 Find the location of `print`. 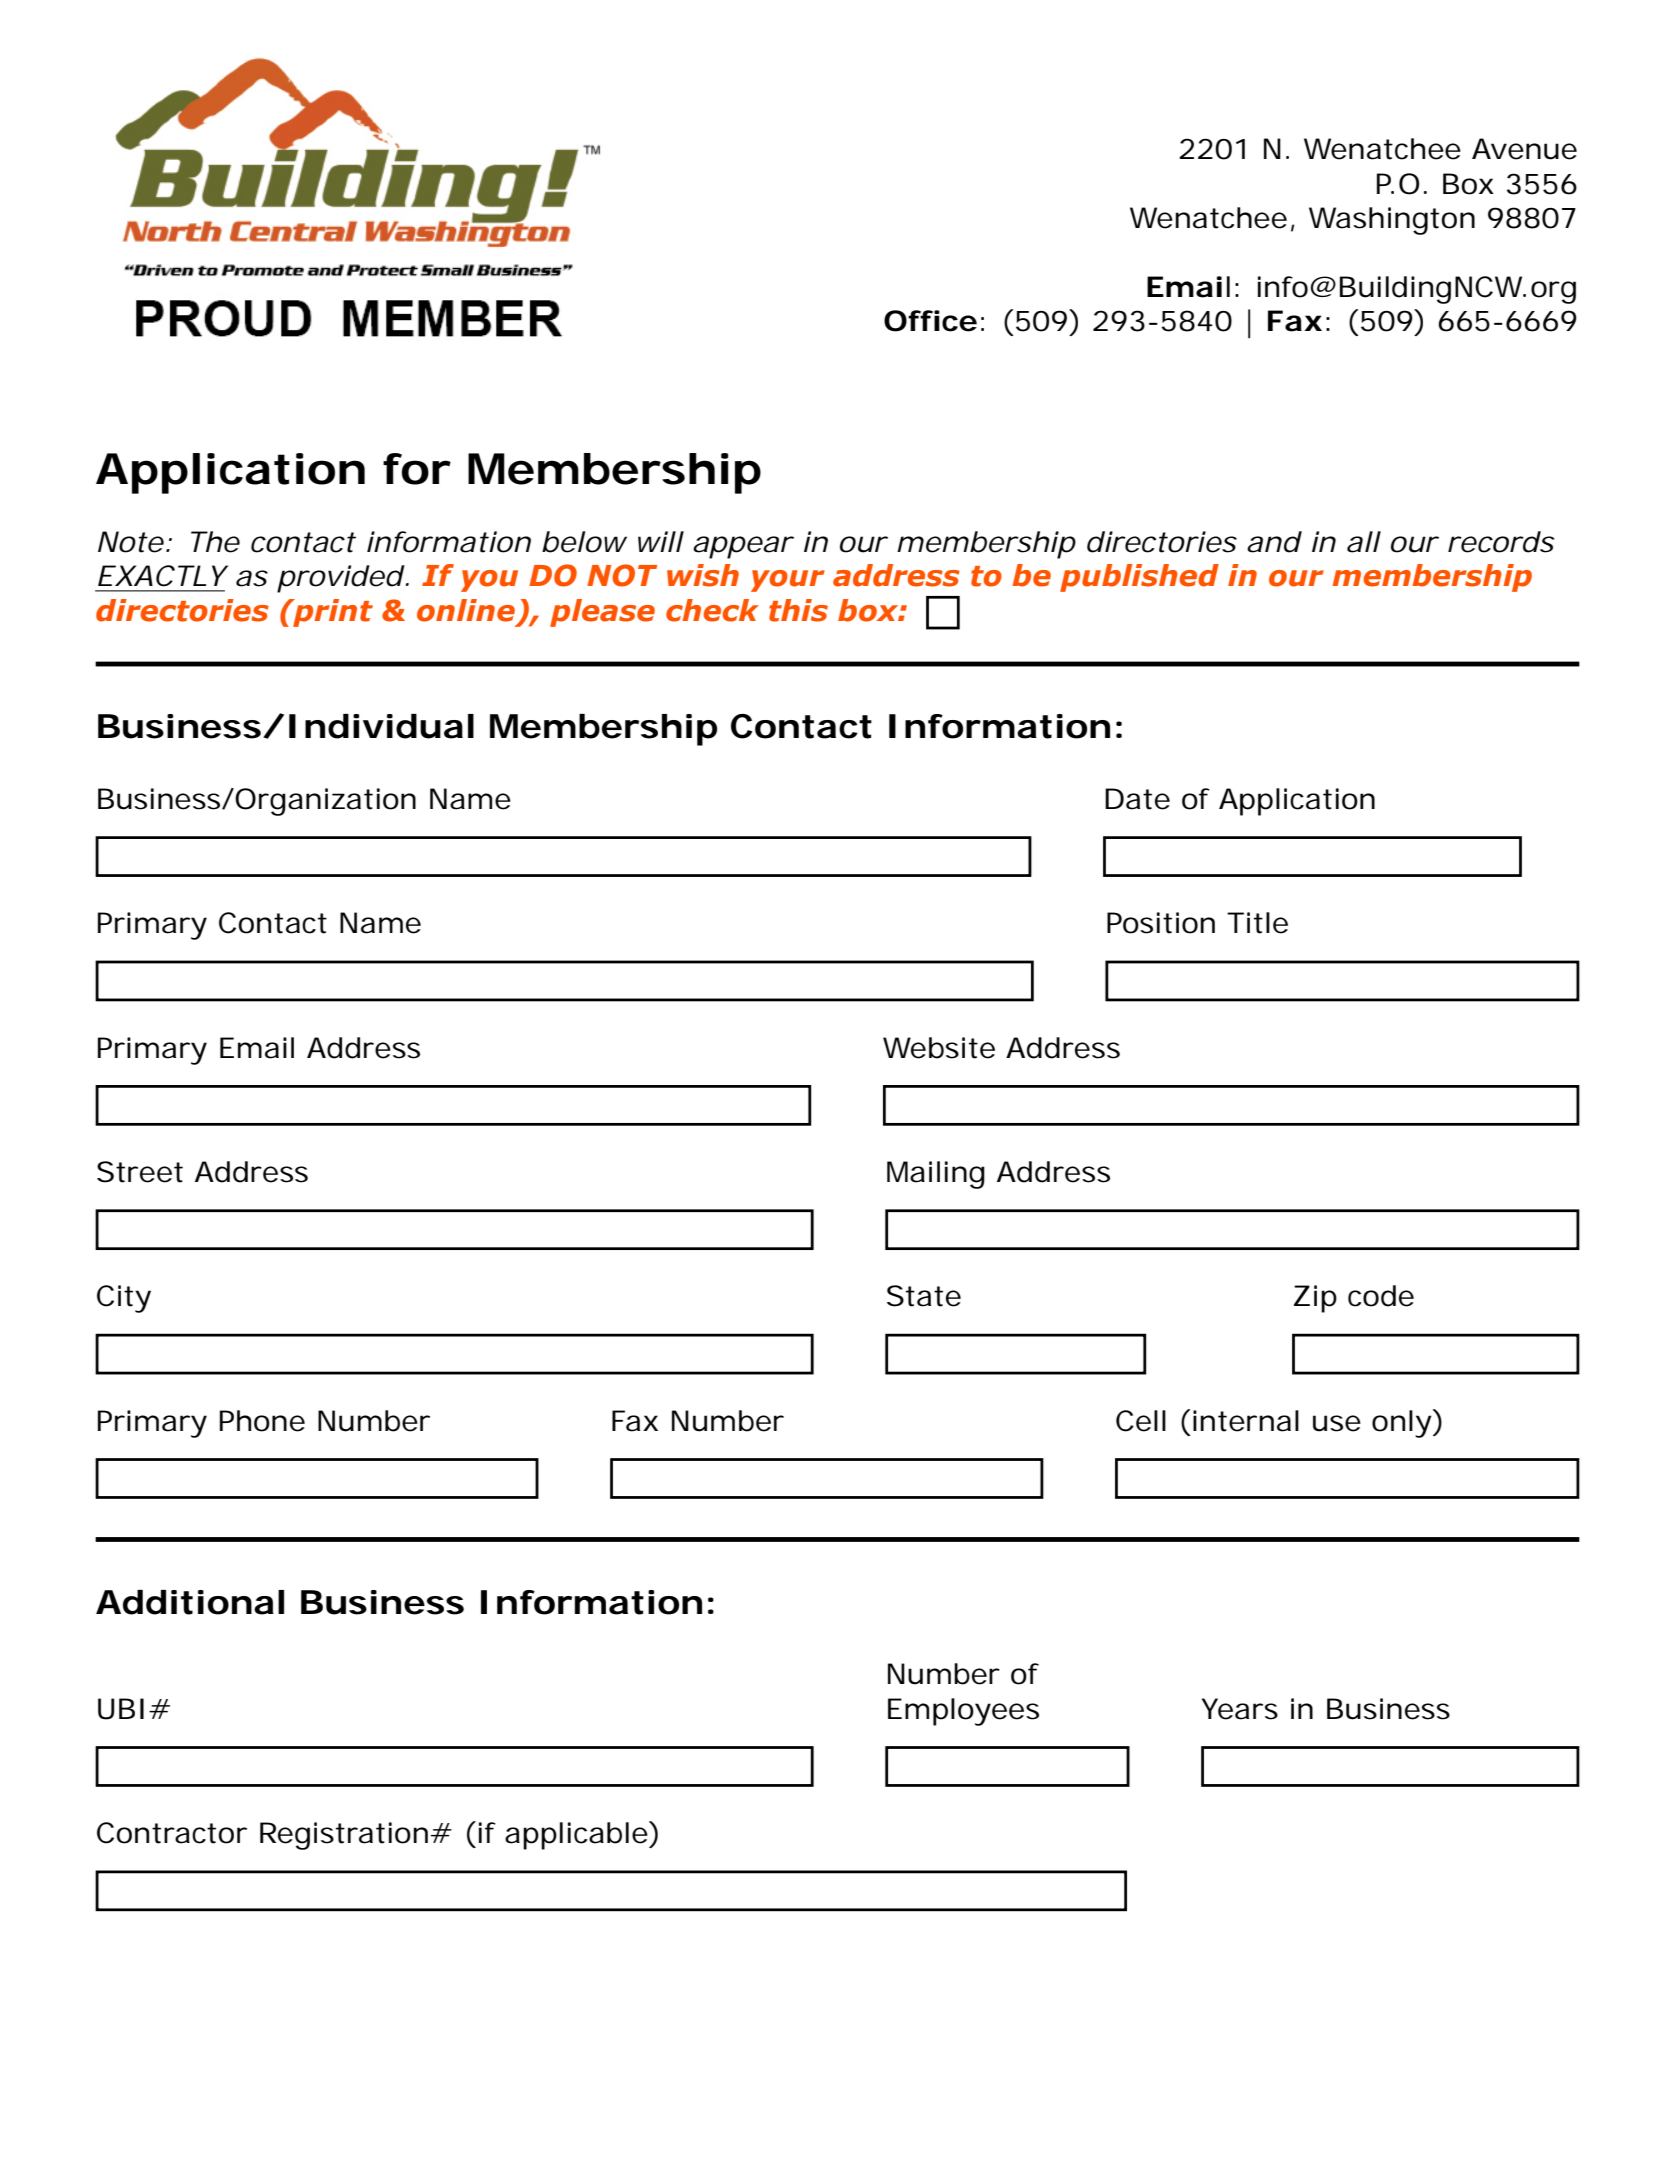

print is located at coordinates (332, 613).
